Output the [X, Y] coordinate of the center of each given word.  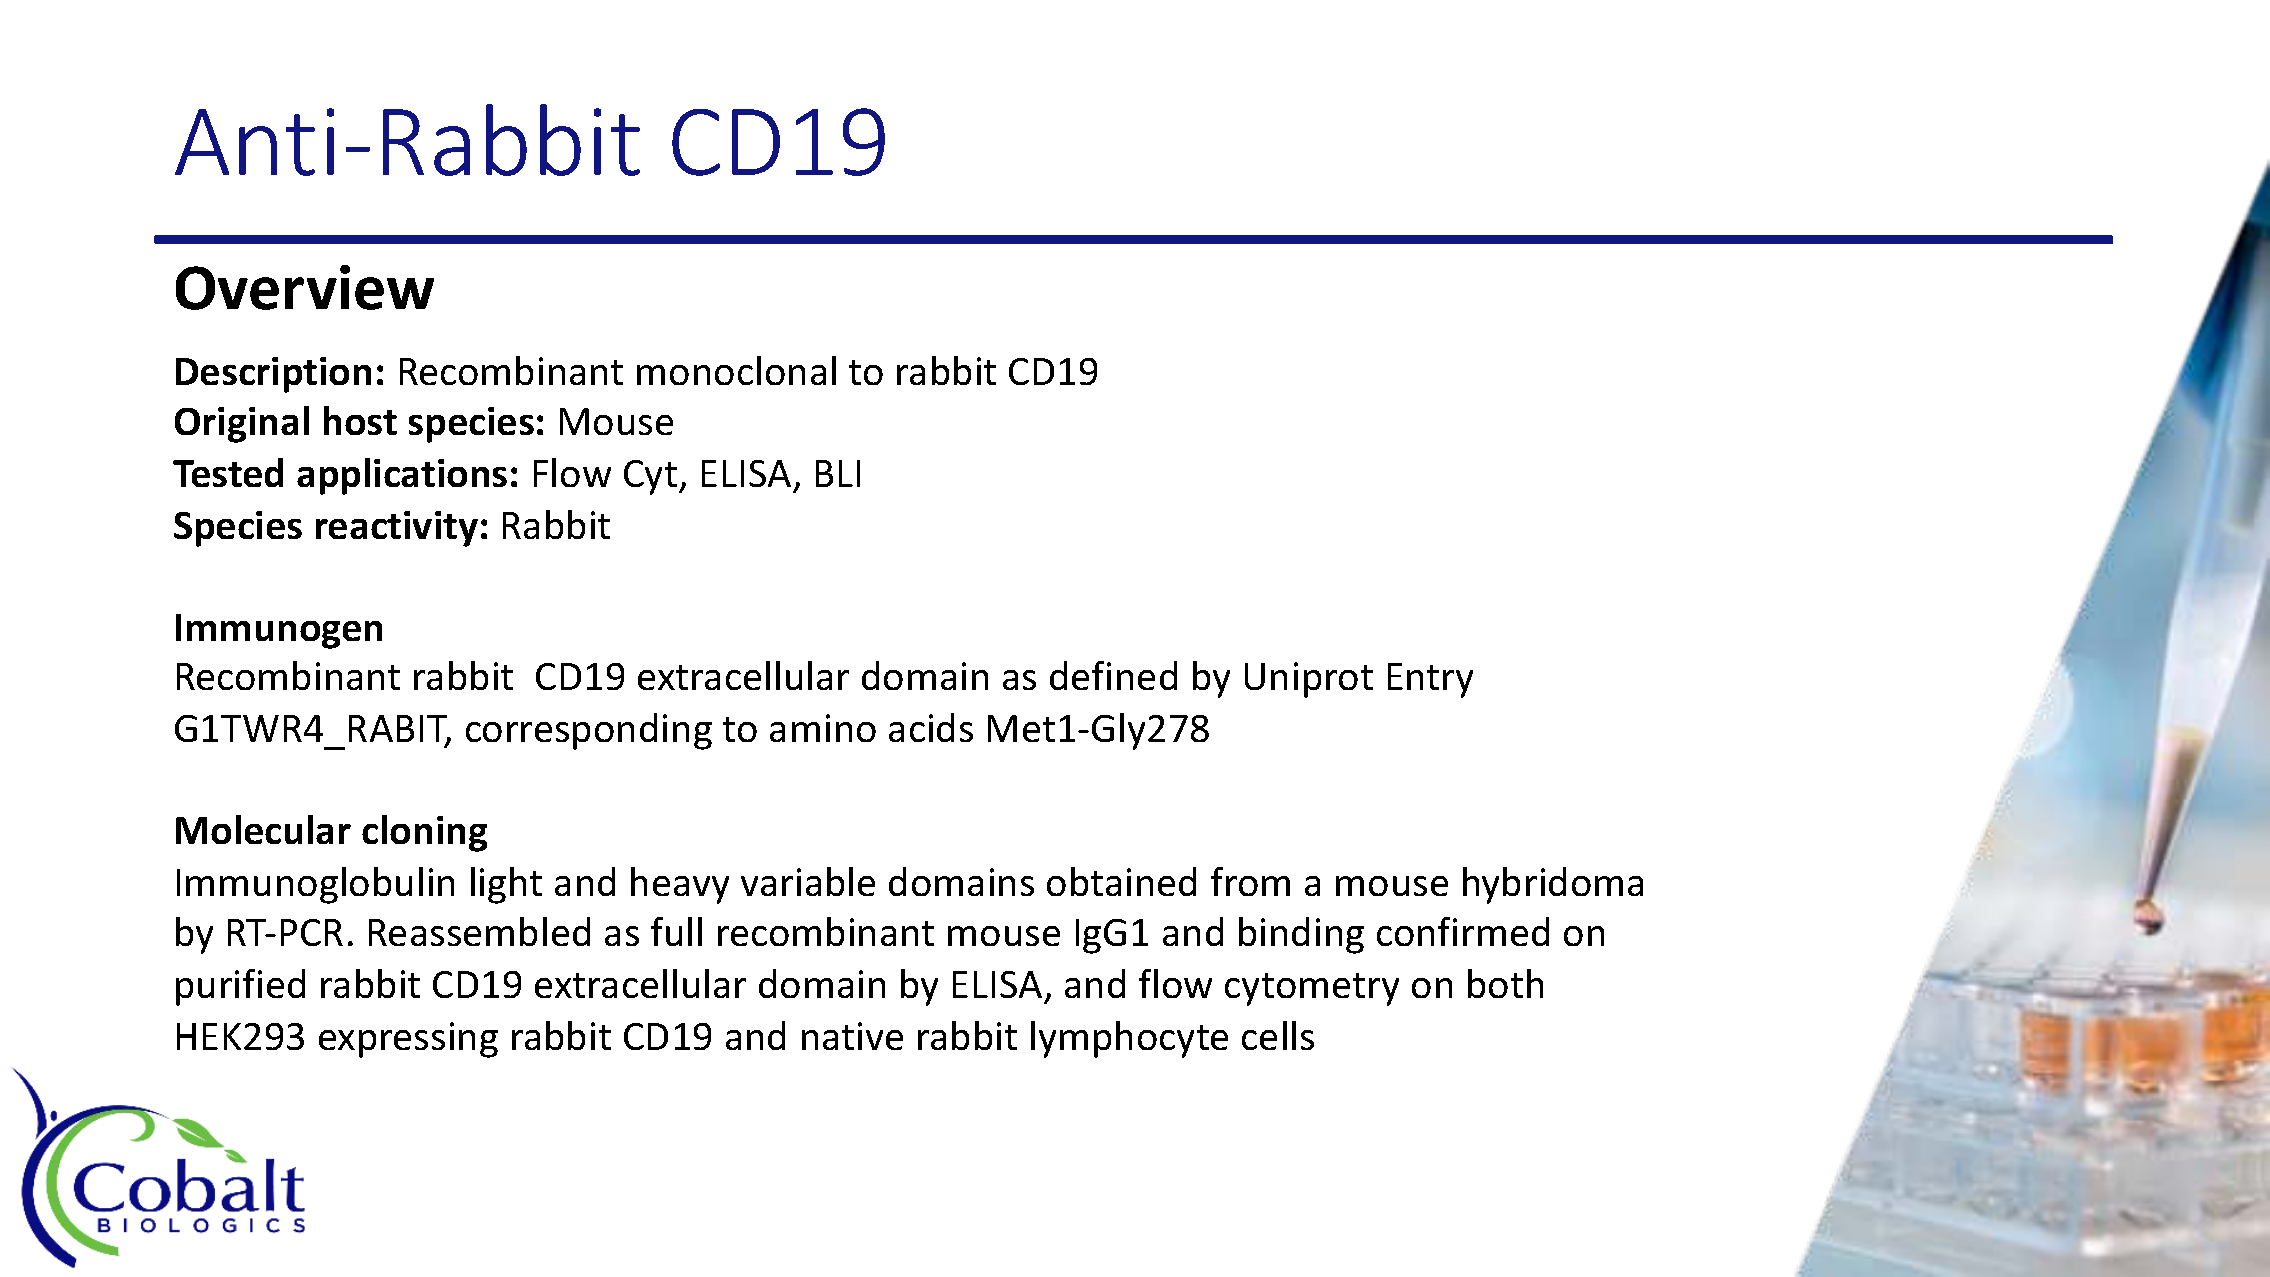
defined [1113, 675]
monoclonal [736, 370]
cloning [424, 833]
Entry [1430, 680]
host [360, 420]
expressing [408, 1040]
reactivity [397, 529]
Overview [305, 287]
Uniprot [1309, 680]
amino [823, 728]
